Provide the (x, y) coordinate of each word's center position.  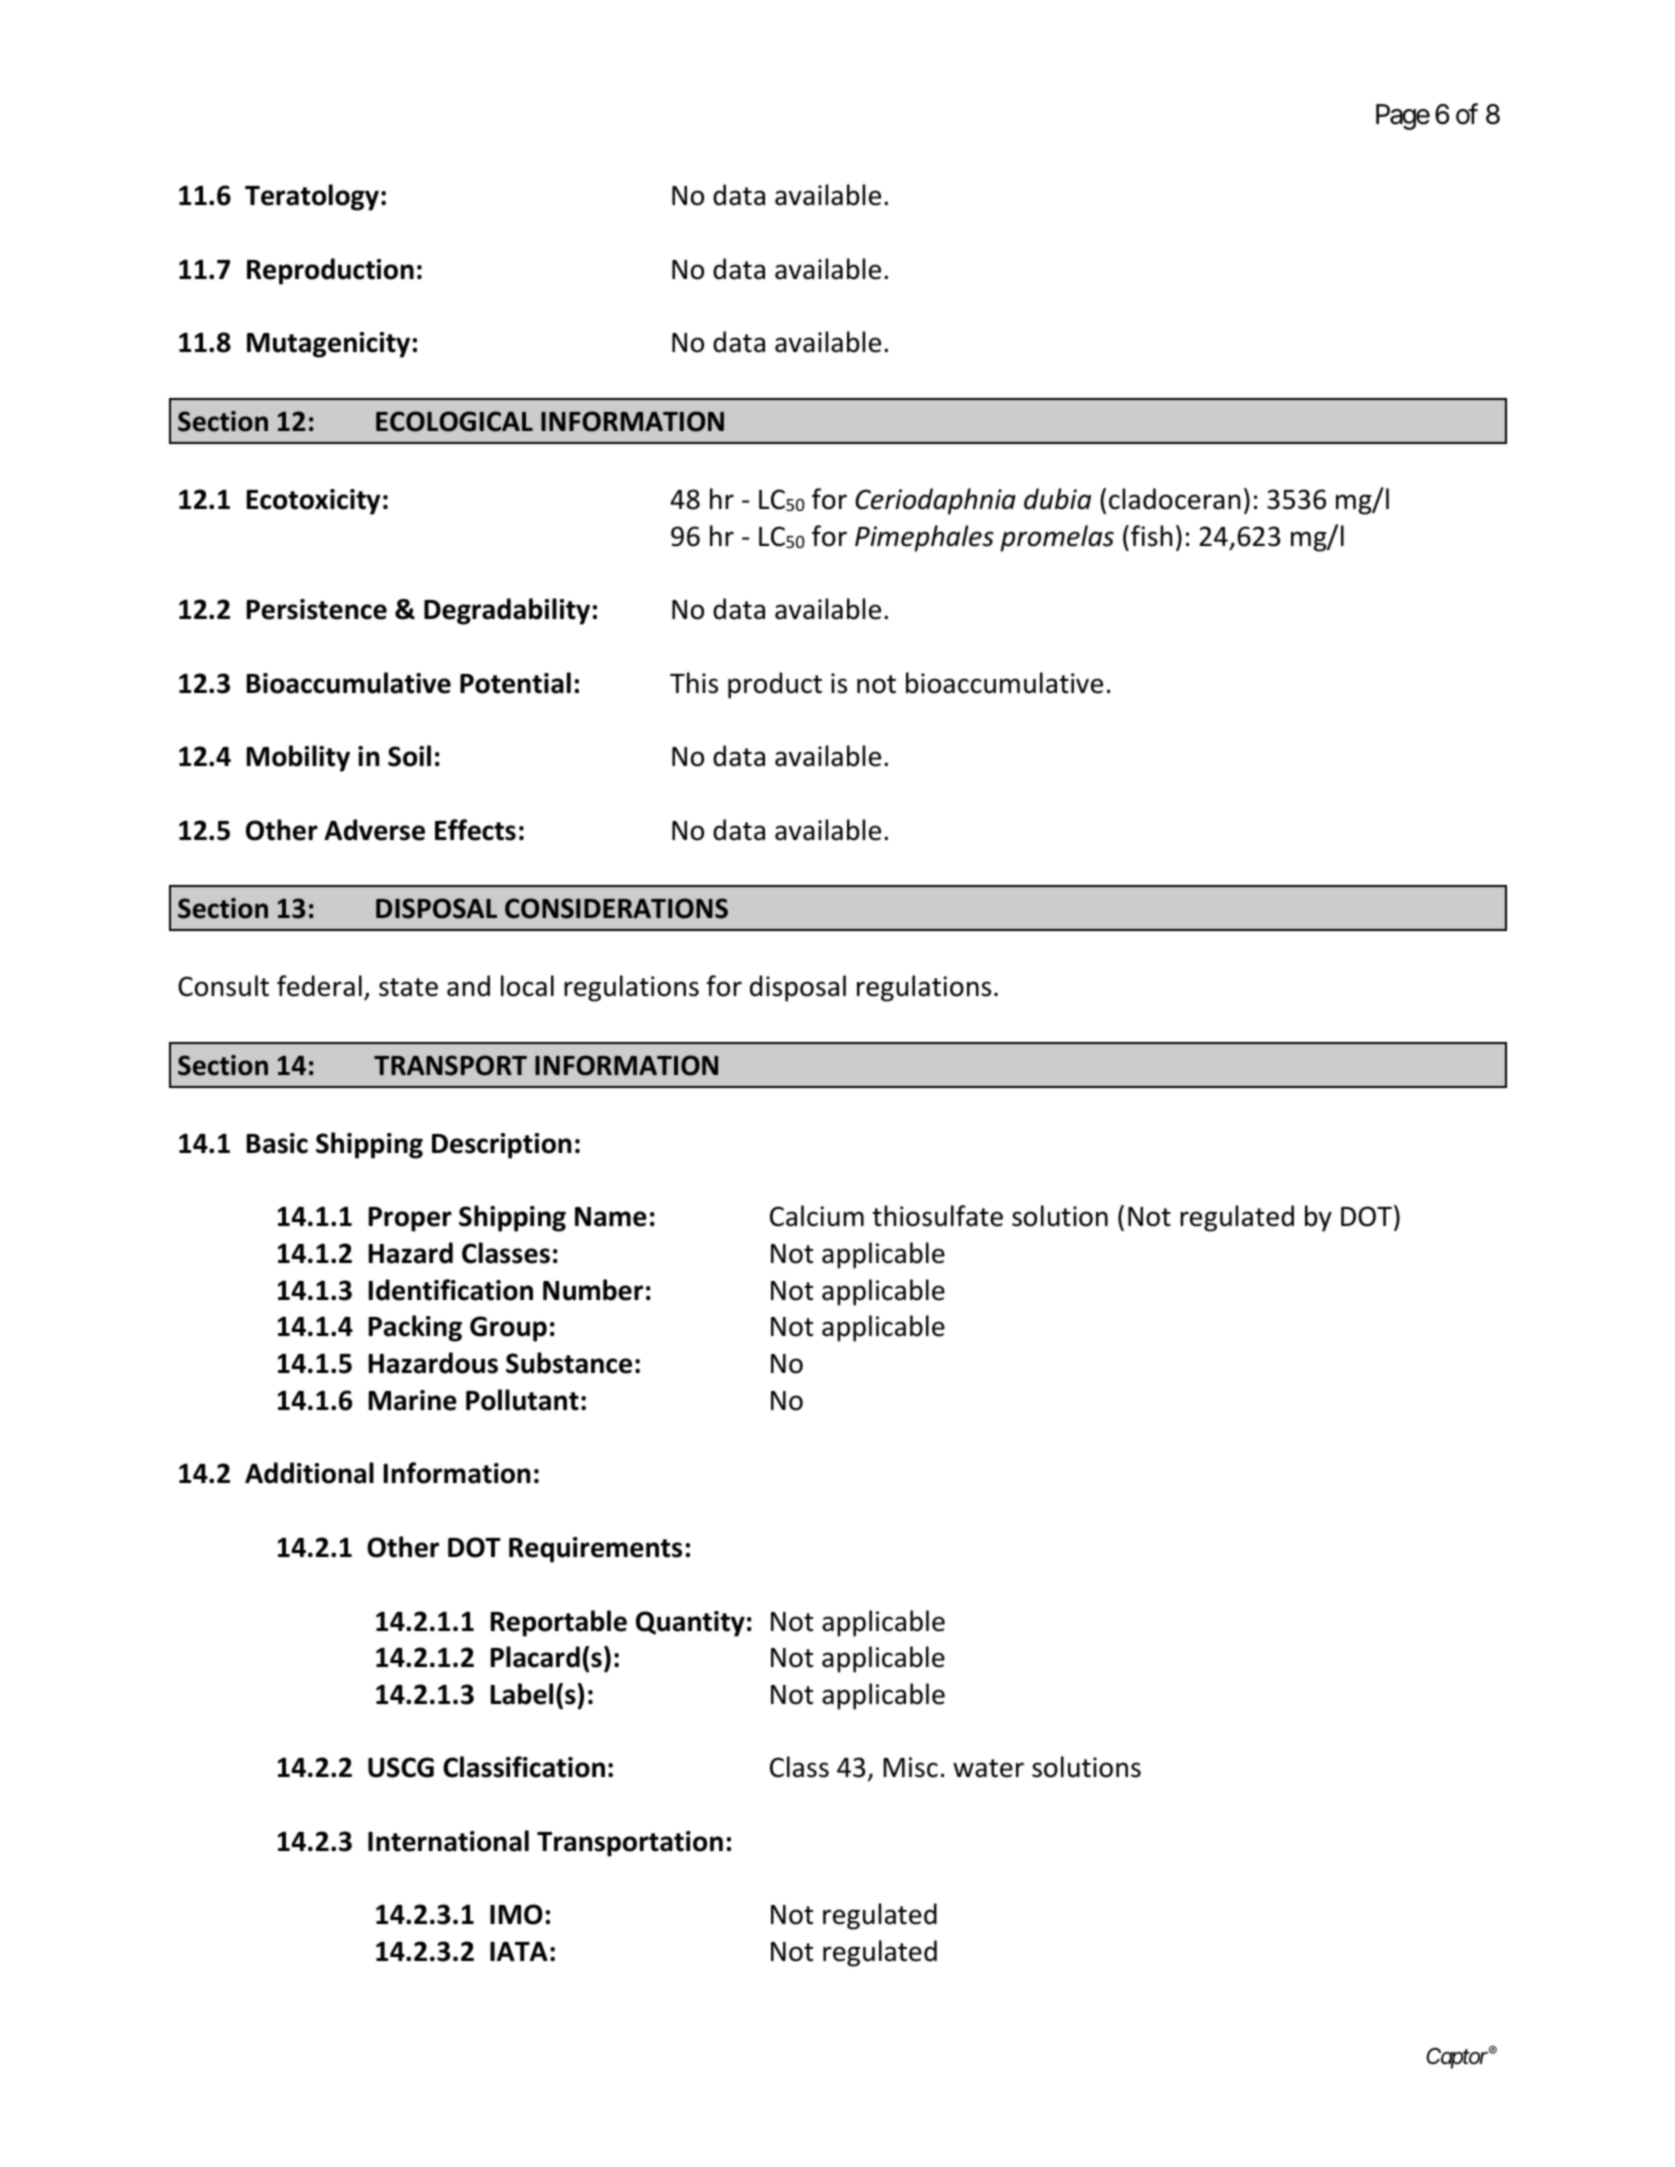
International (448, 1841)
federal (319, 986)
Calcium (817, 1216)
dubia (1057, 499)
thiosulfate (938, 1216)
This (694, 683)
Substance (569, 1363)
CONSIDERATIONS (616, 908)
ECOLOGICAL (454, 421)
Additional (309, 1473)
